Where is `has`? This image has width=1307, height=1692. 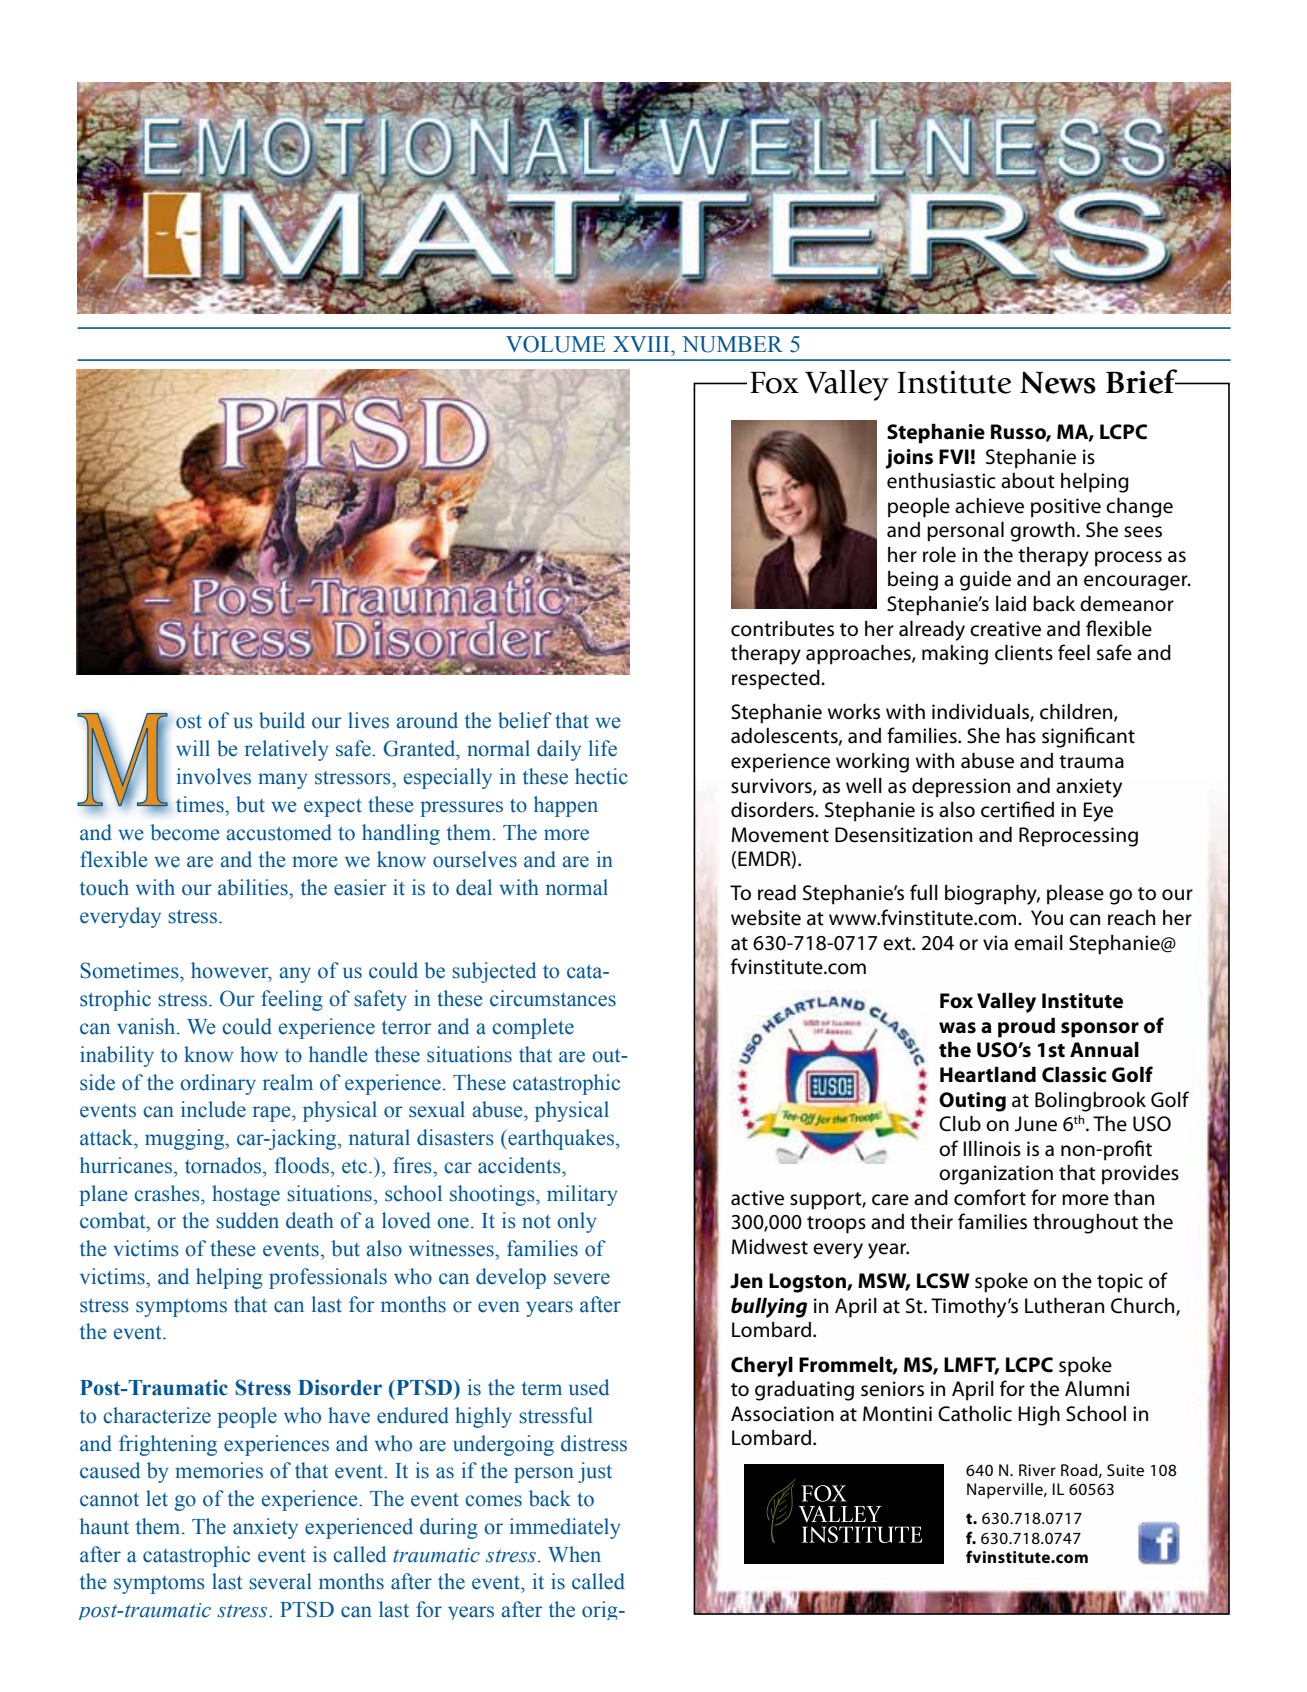
has is located at coordinates (1021, 736).
